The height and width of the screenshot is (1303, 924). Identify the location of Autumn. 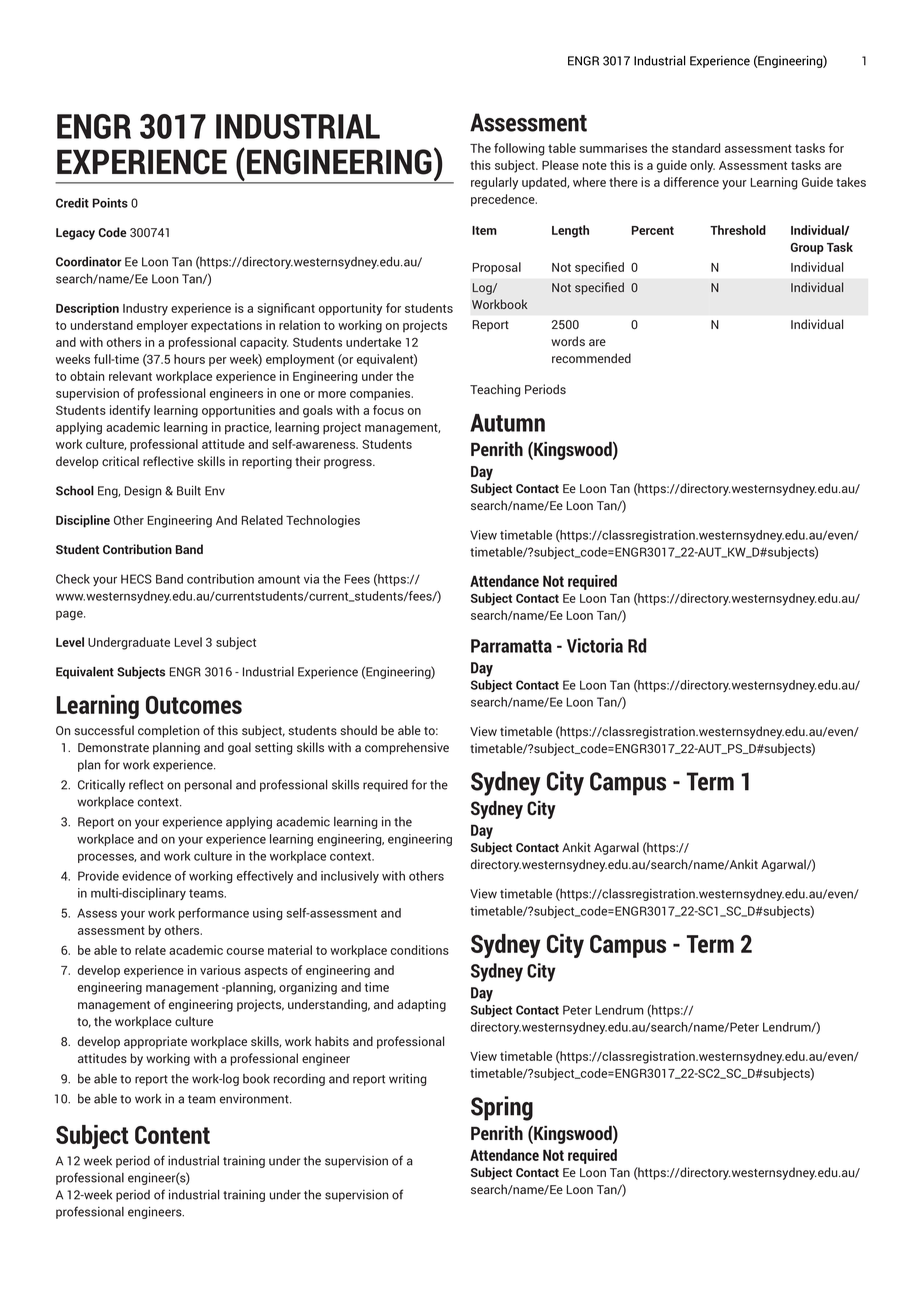
(507, 423).
